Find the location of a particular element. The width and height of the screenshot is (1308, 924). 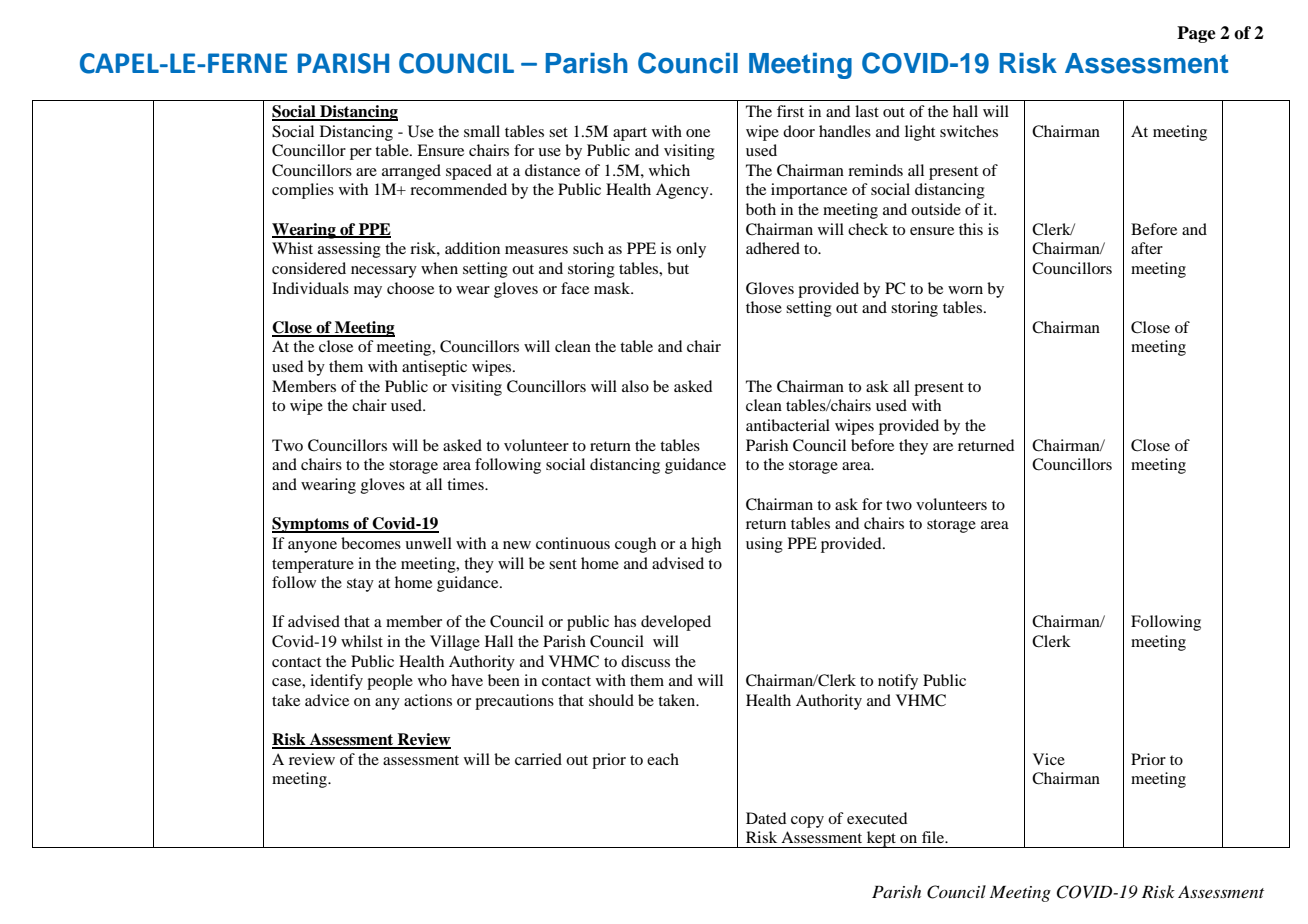

using is located at coordinates (764, 545).
